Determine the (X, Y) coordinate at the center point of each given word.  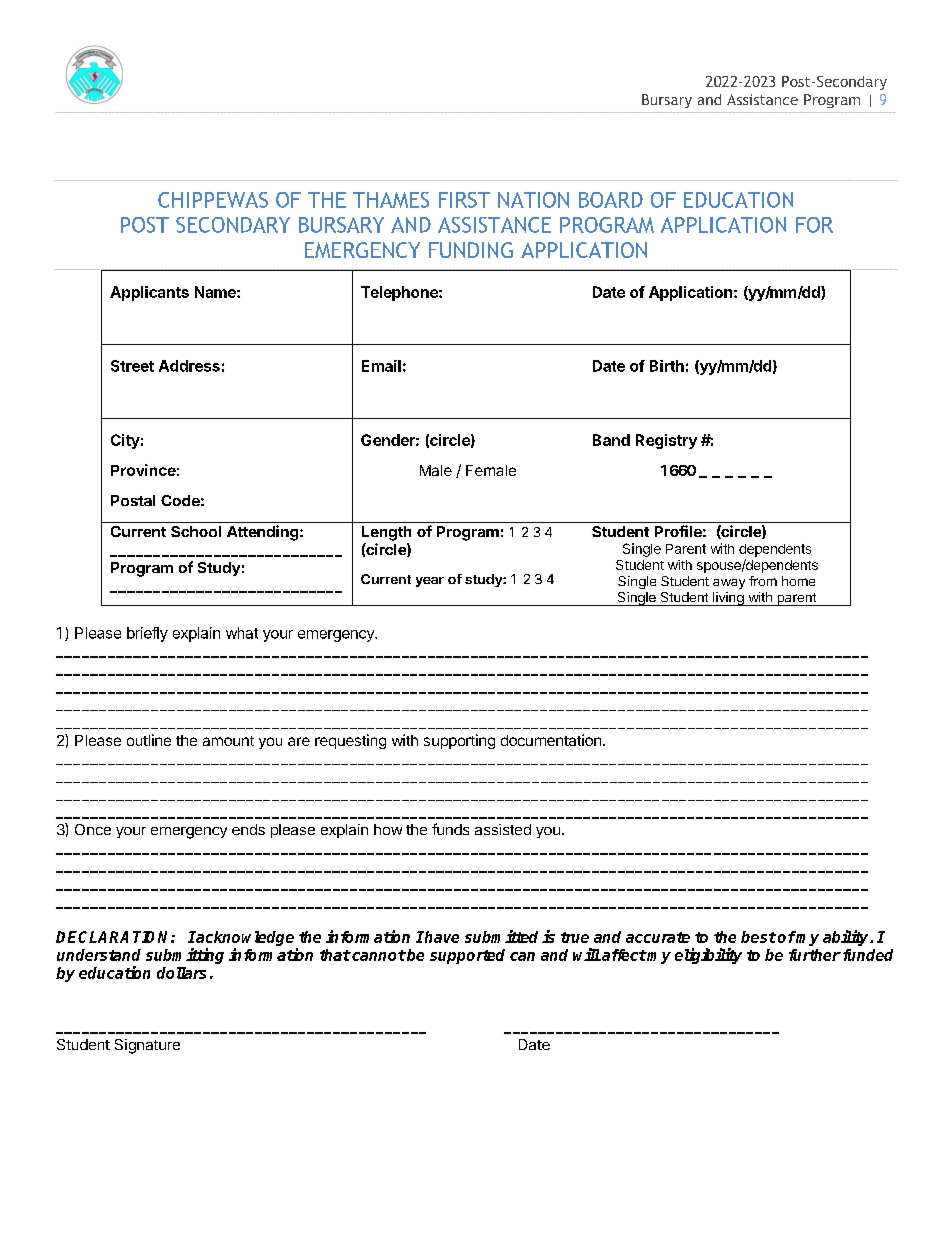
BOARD (611, 200)
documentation (551, 740)
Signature (147, 1046)
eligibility (708, 956)
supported (467, 956)
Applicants (149, 293)
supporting (459, 741)
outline (149, 740)
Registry (666, 441)
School (196, 531)
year (430, 582)
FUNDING (471, 250)
